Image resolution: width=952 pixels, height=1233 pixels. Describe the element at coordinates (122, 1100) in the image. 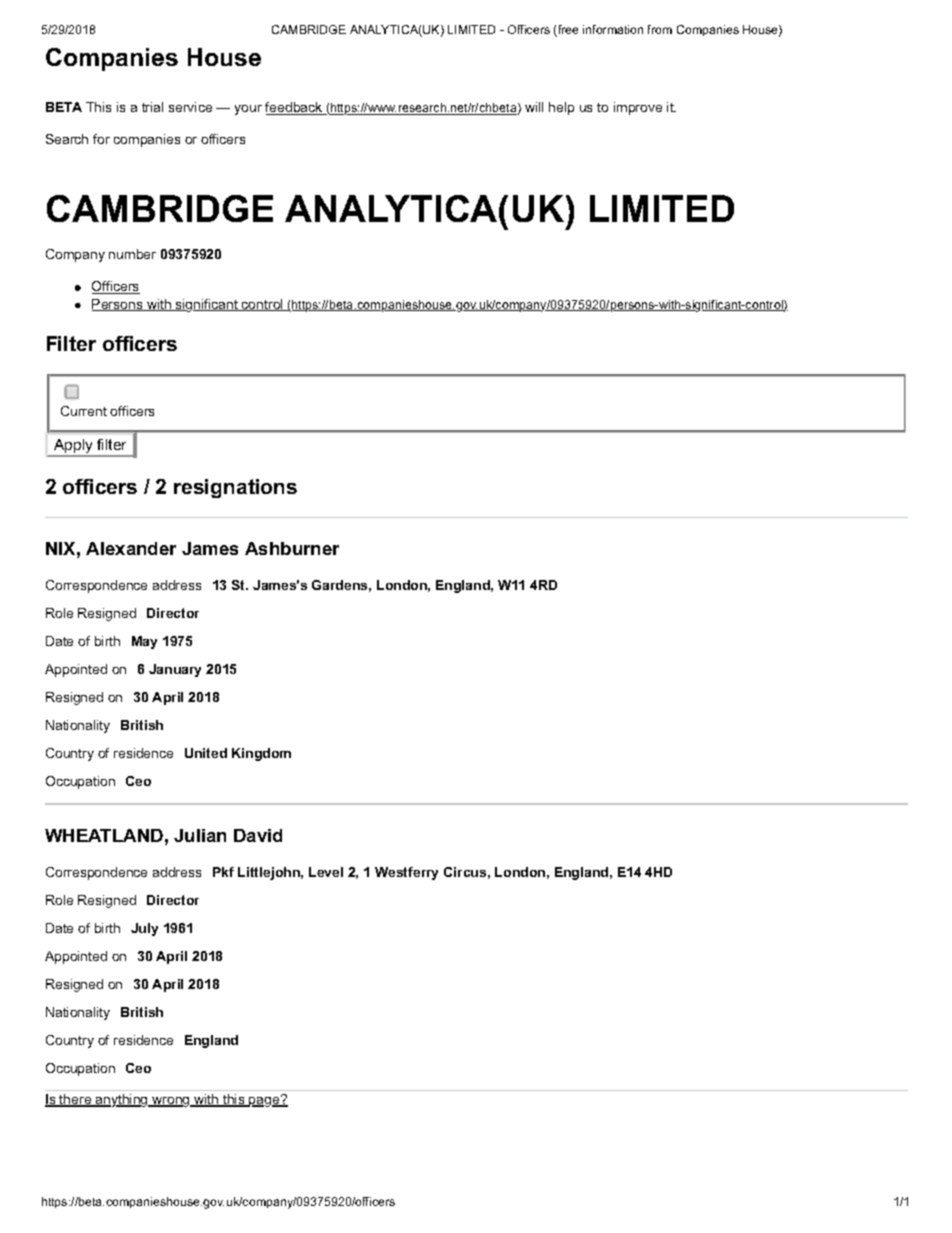

I see `anything` at that location.
